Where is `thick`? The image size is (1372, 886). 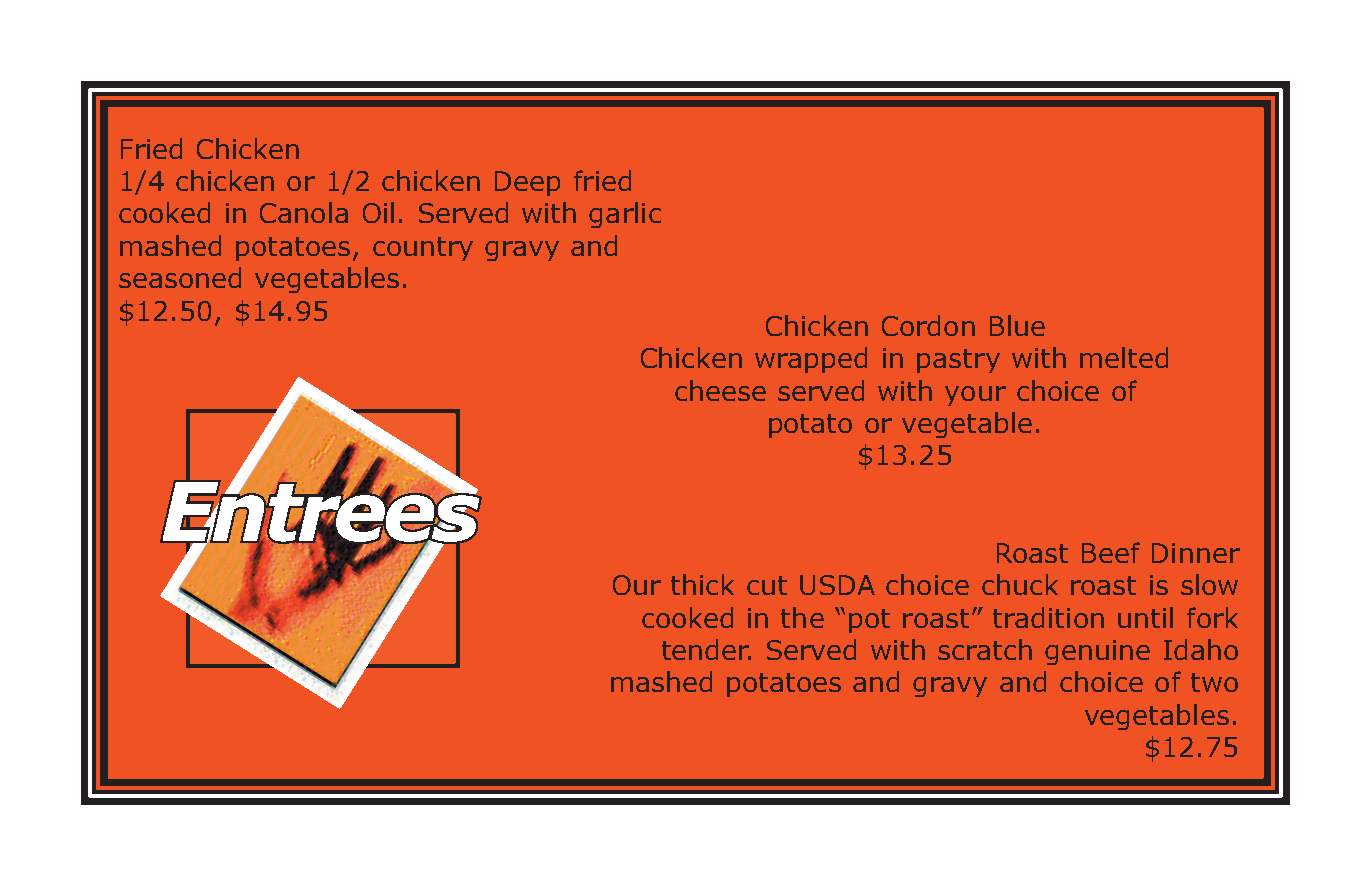
thick is located at coordinates (702, 584).
